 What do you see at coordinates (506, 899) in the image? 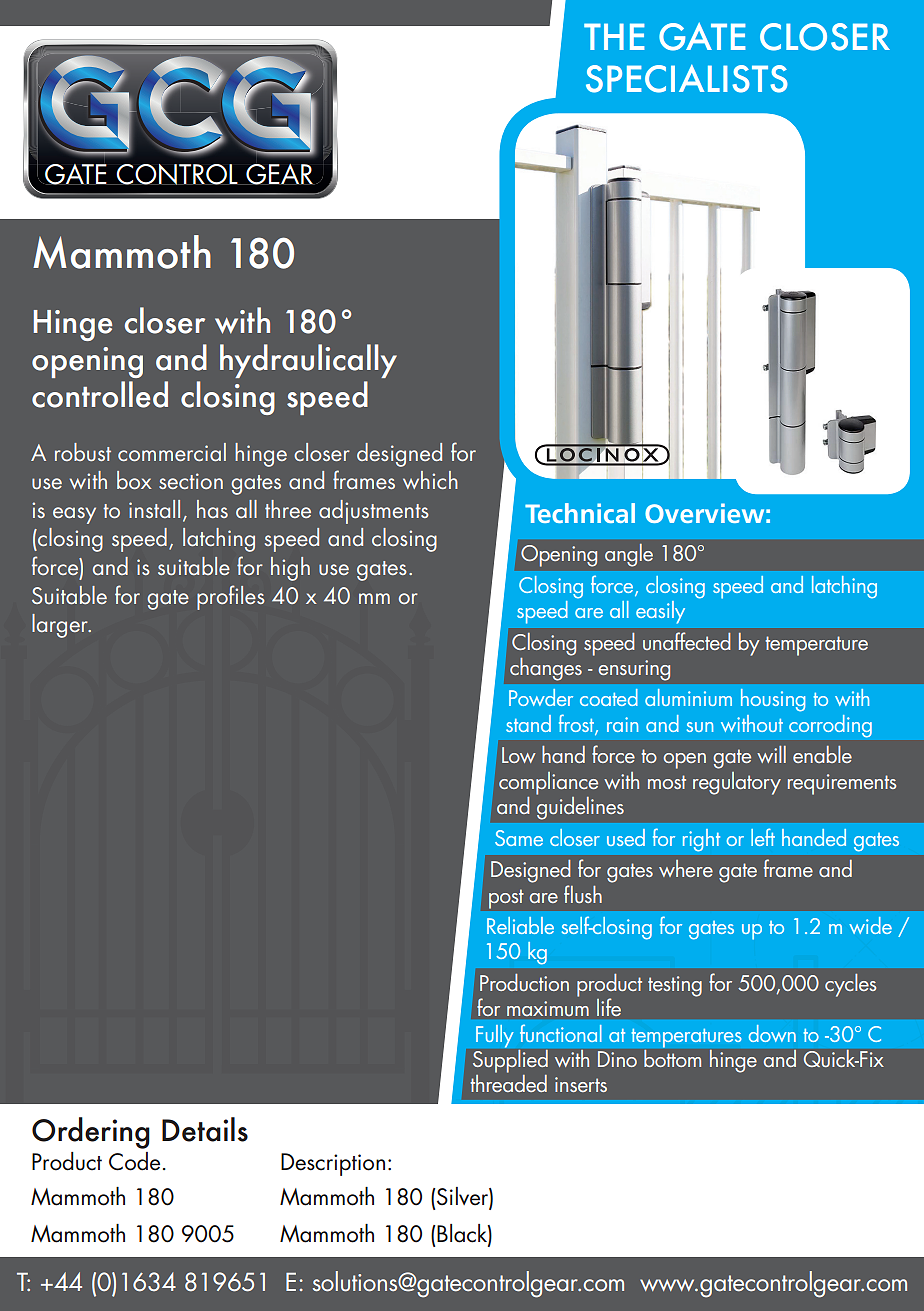
I see `post` at bounding box center [506, 899].
